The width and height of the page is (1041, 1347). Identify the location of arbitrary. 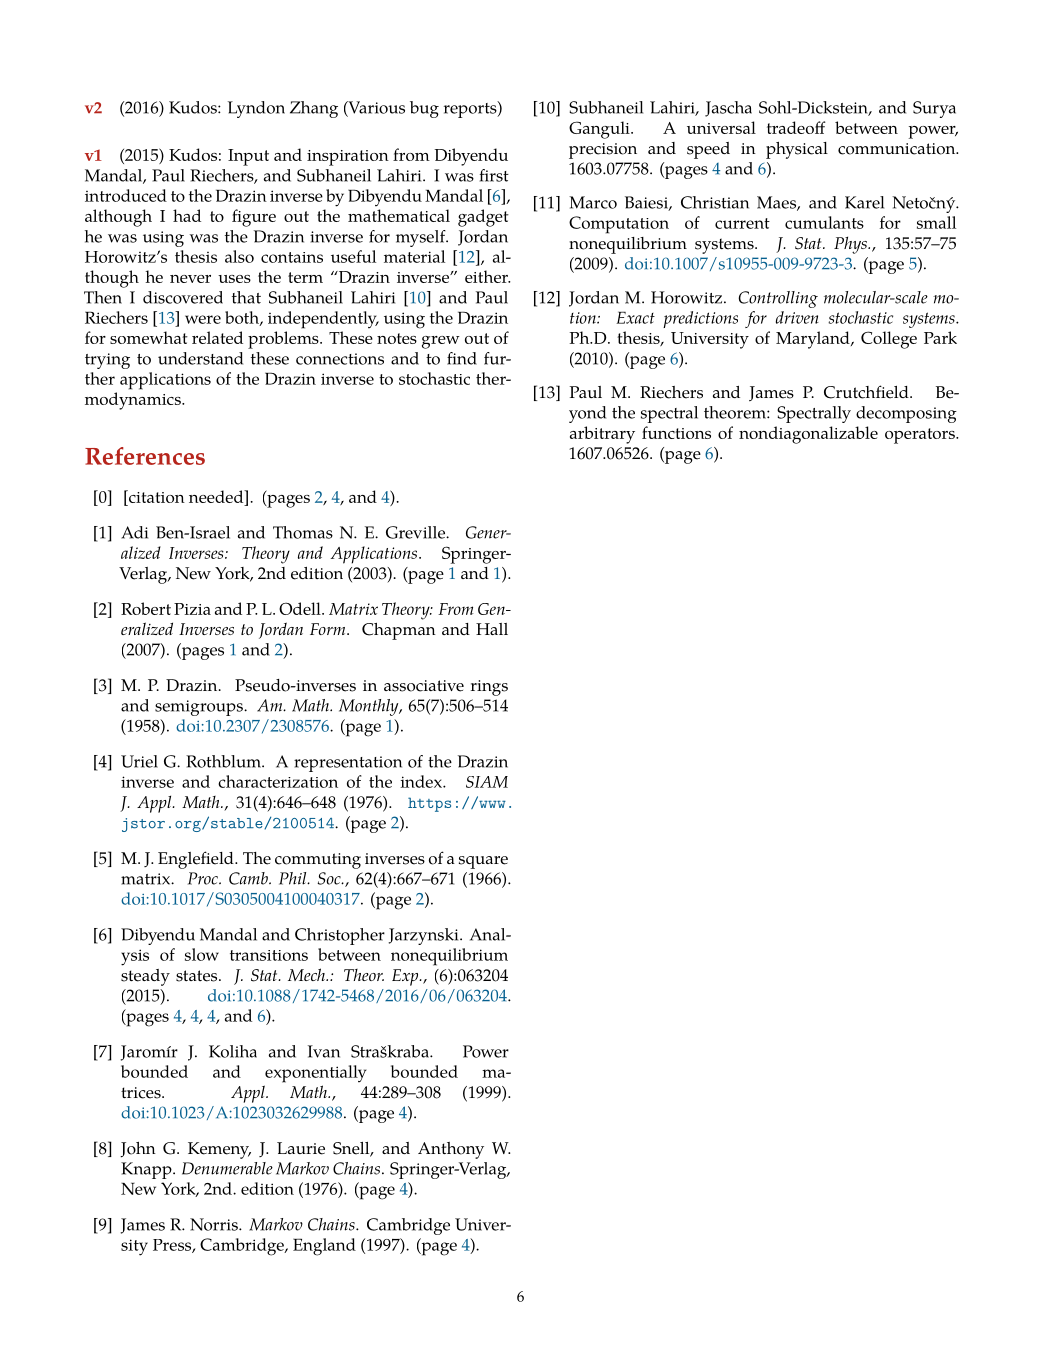
(602, 435).
